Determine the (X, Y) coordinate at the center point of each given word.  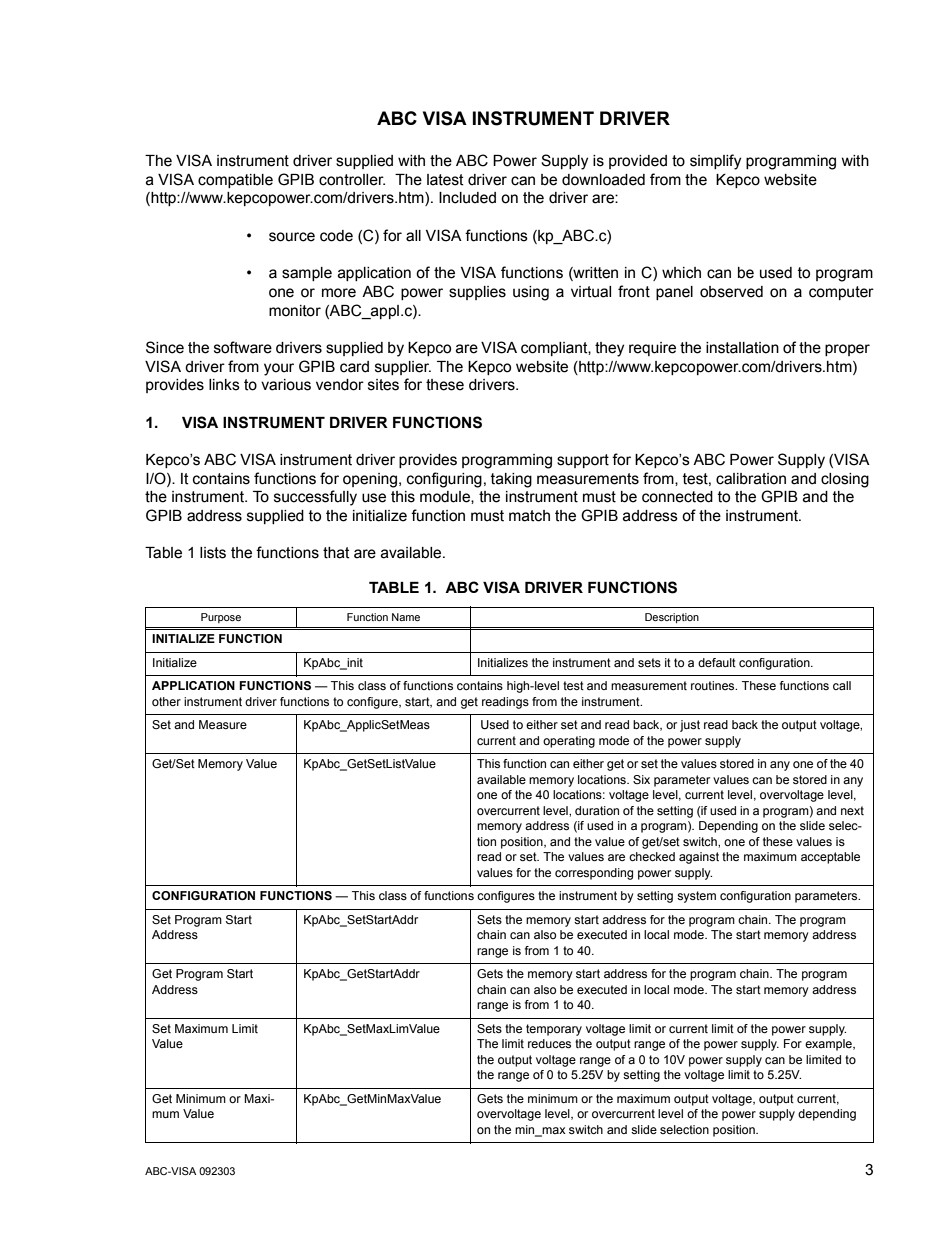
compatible (235, 181)
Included (467, 198)
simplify (715, 162)
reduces (549, 1043)
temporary (554, 1030)
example (829, 1045)
